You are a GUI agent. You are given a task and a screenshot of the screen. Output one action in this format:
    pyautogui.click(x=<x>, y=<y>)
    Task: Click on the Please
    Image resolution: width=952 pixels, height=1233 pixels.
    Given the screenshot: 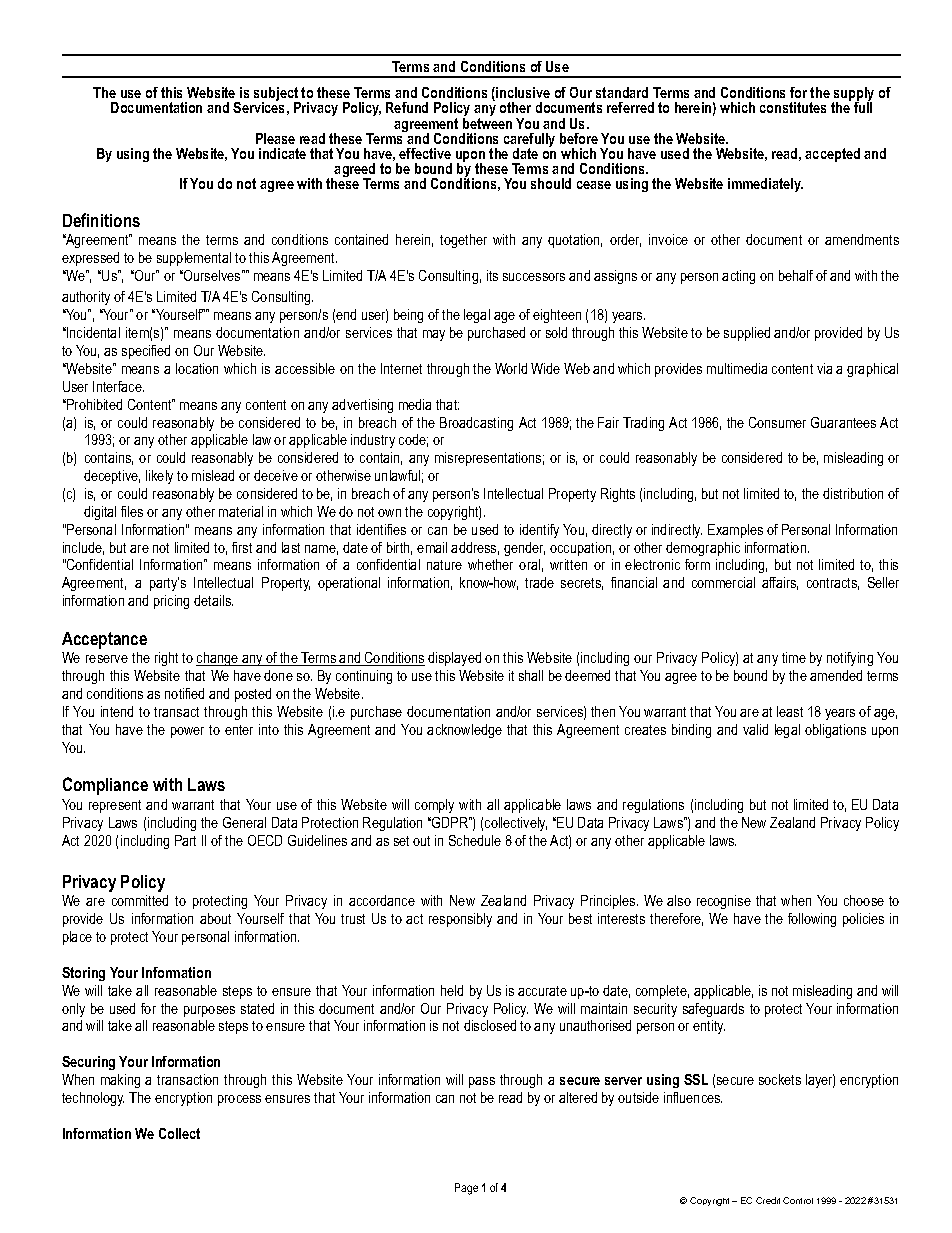 What is the action you would take?
    pyautogui.click(x=275, y=138)
